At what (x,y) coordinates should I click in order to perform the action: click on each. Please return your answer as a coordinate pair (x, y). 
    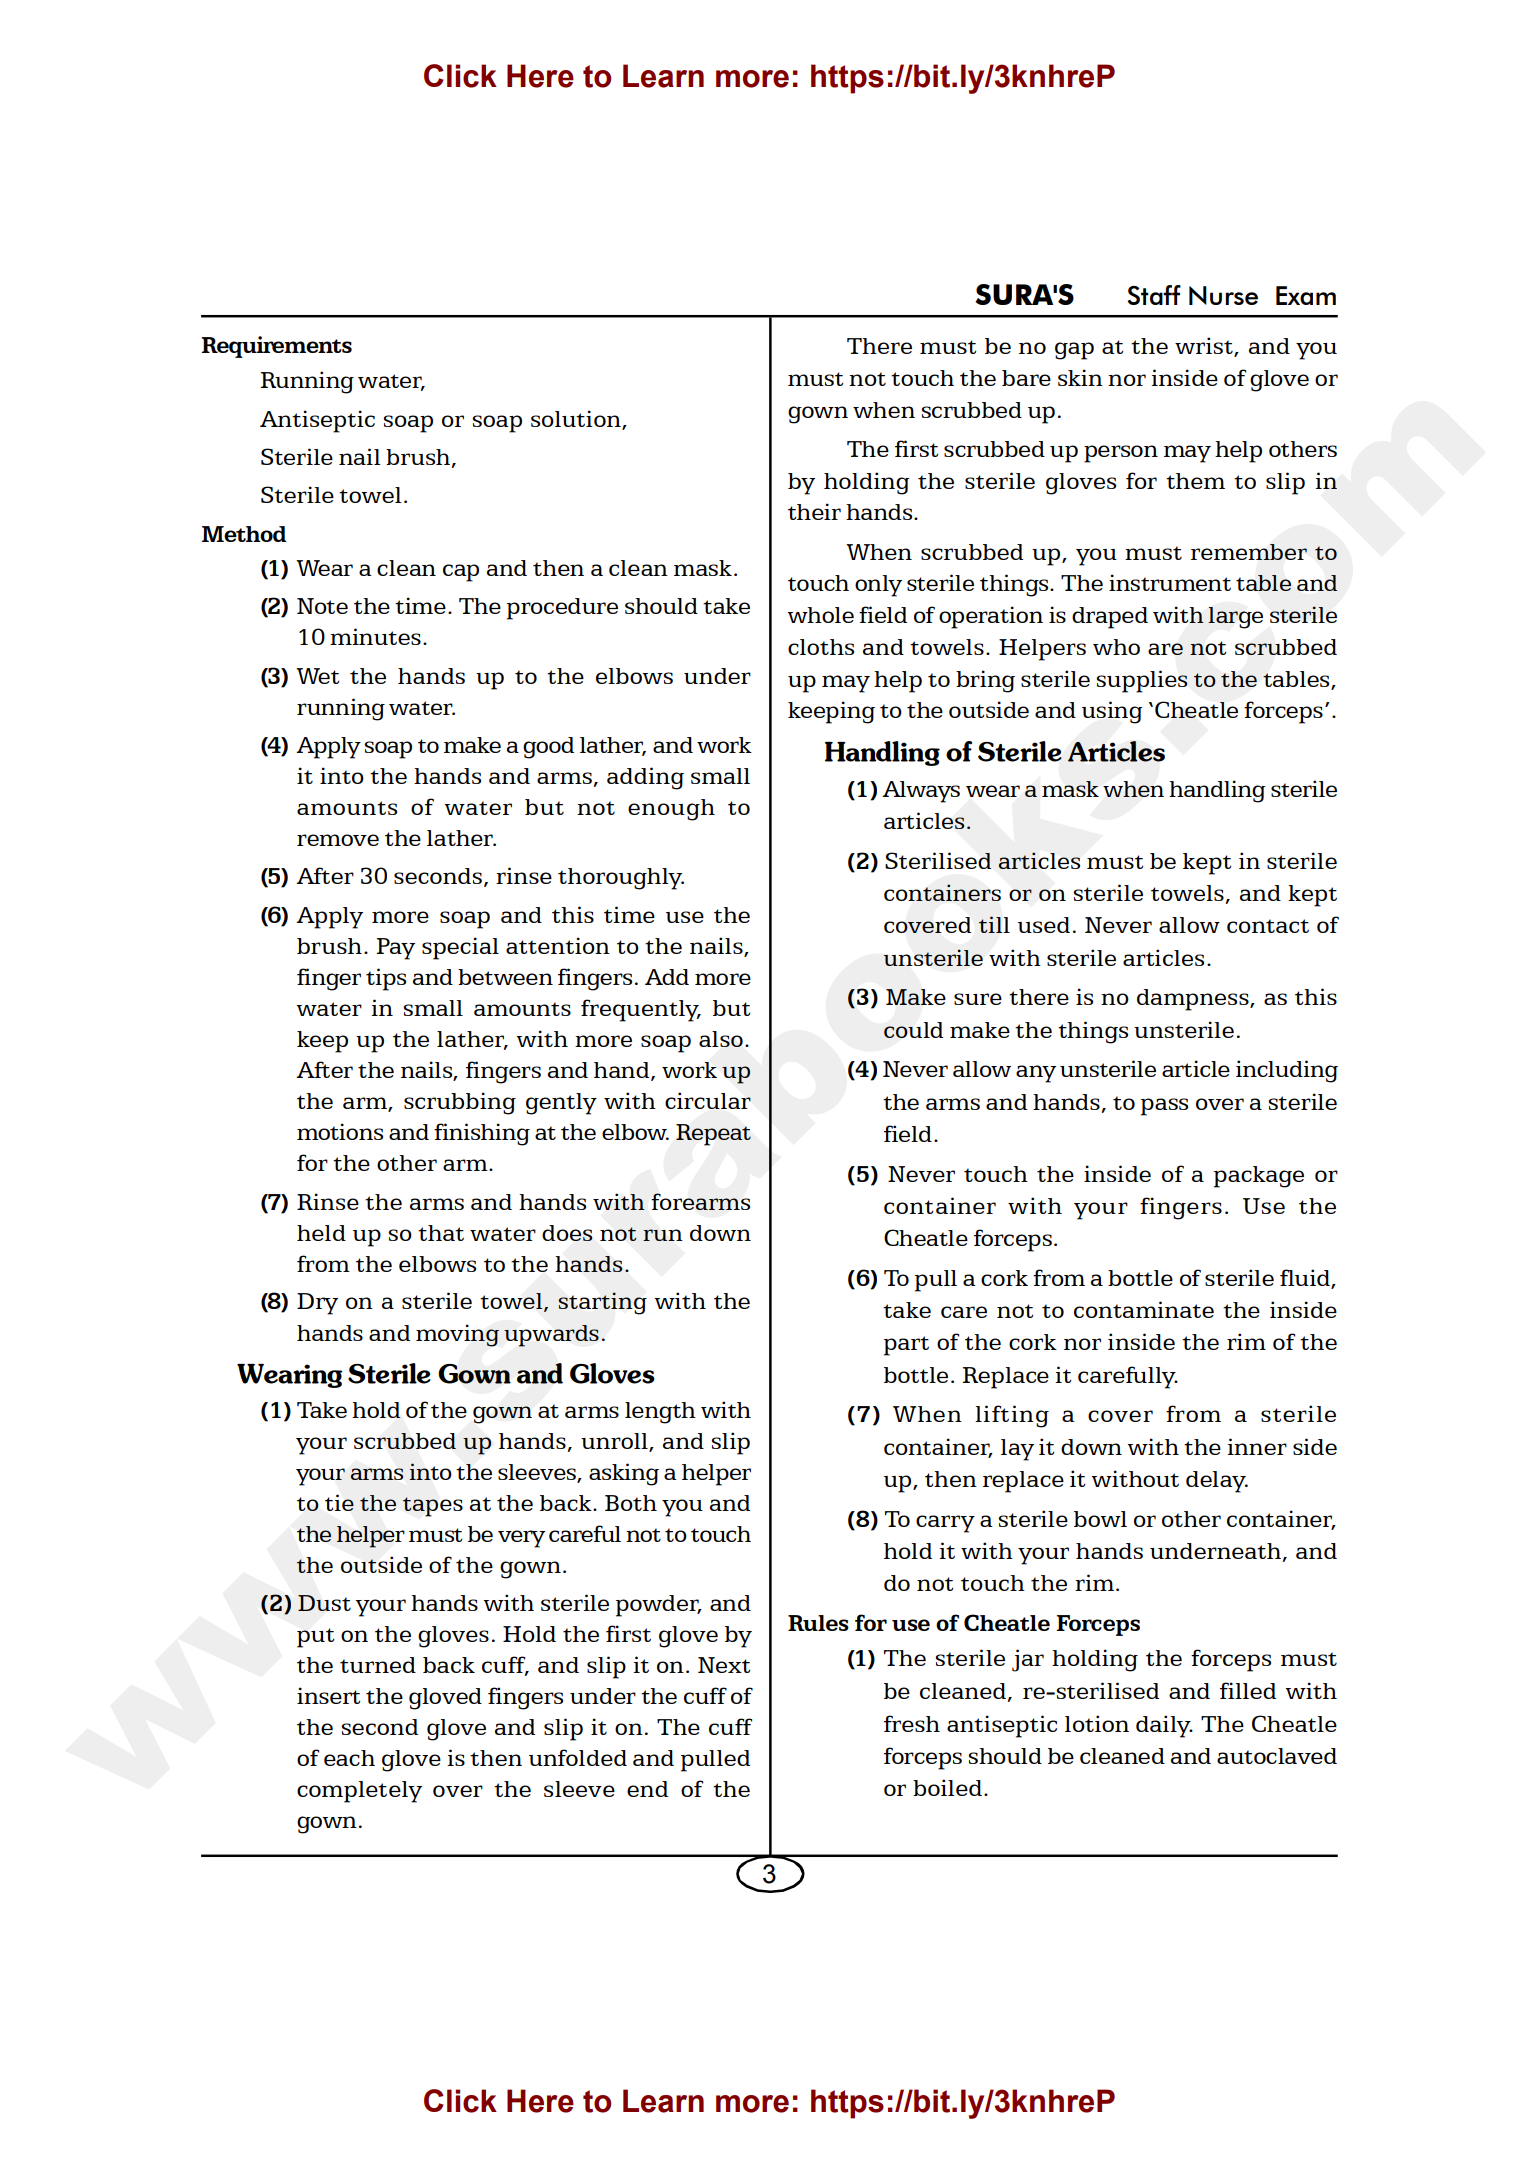
    Looking at the image, I should click on (349, 1758).
